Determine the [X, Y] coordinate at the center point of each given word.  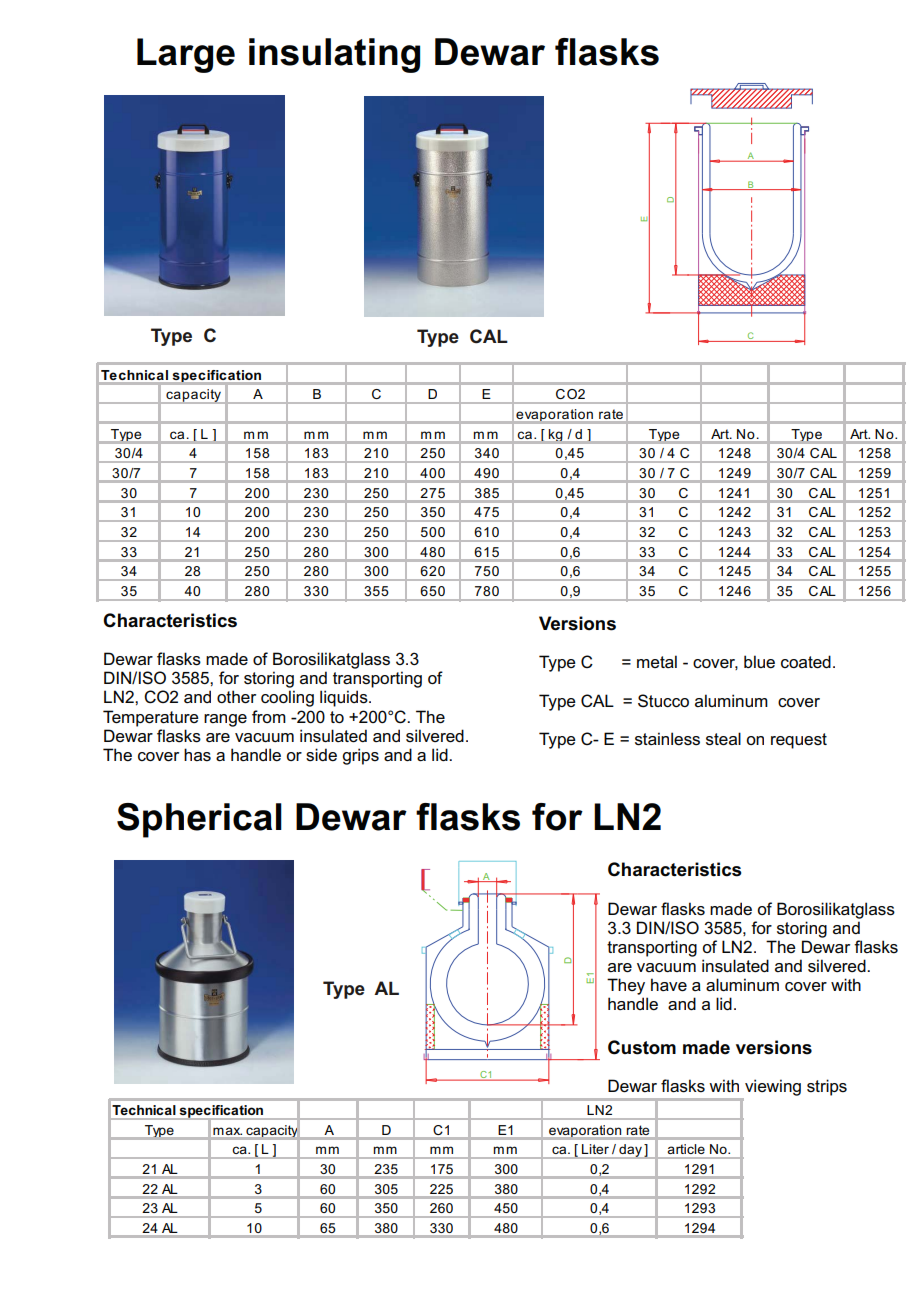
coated [806, 662]
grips [360, 756]
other [236, 697]
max [227, 1131]
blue [759, 662]
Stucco [663, 701]
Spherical [199, 820]
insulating [334, 55]
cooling [287, 698]
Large [186, 55]
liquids [345, 698]
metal [657, 661]
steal [723, 739]
